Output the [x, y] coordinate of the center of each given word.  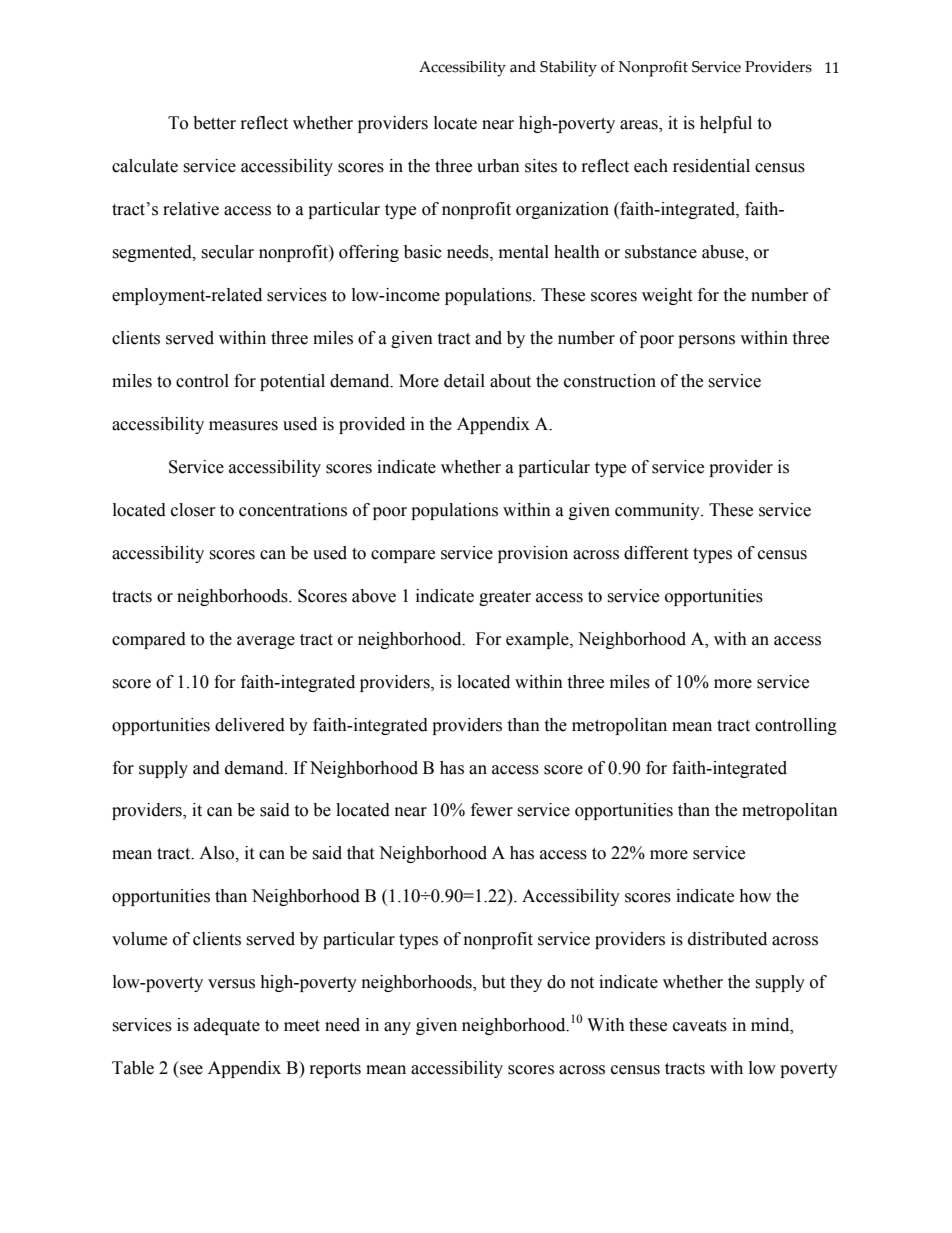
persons [706, 341]
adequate [227, 1026]
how [755, 896]
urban [498, 166]
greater [505, 598]
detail [464, 381]
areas [640, 126]
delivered [250, 725]
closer [193, 510]
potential [292, 382]
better [214, 123]
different [656, 553]
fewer [492, 810]
